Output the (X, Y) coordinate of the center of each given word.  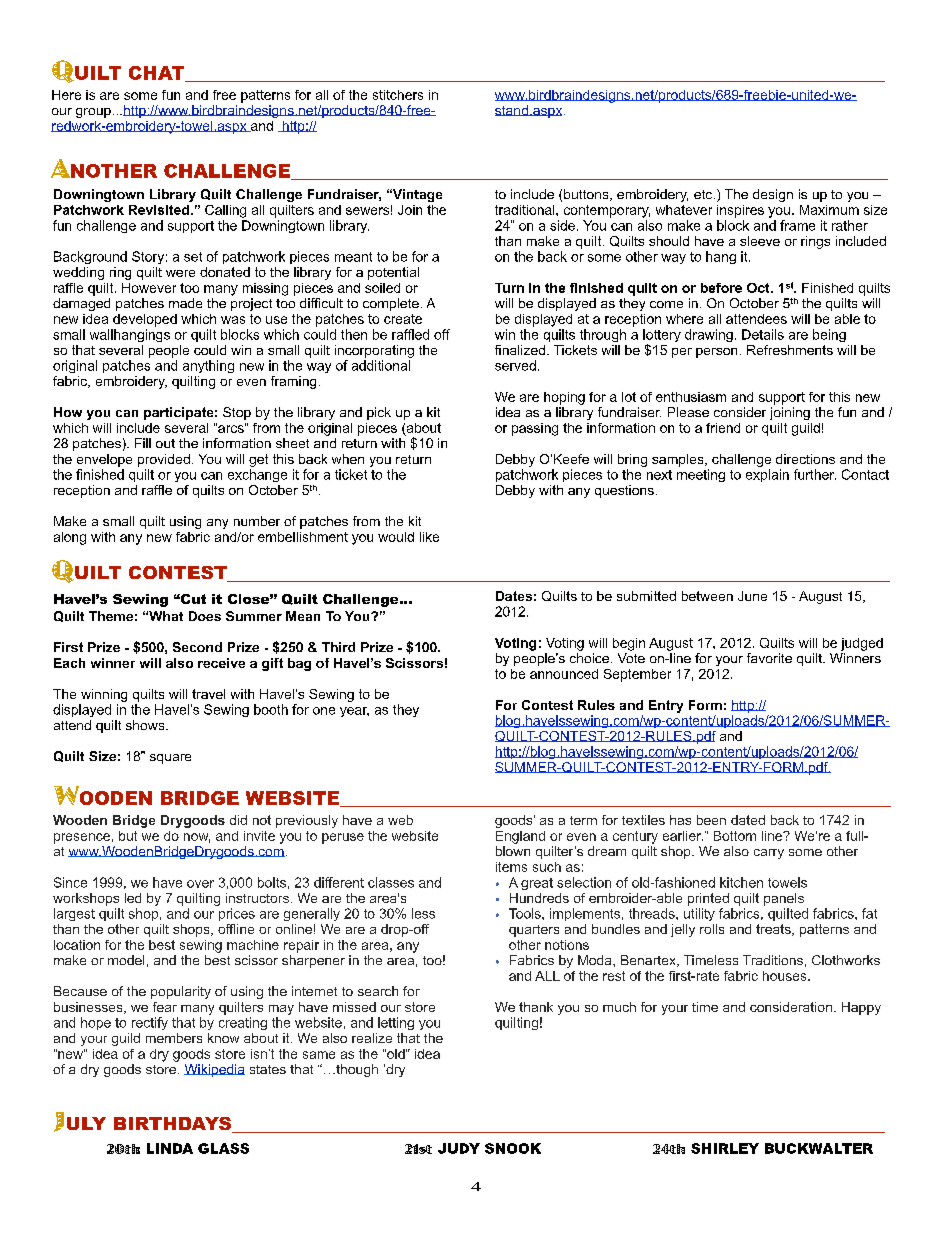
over (200, 884)
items (511, 867)
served (515, 365)
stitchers (398, 95)
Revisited (159, 210)
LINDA (170, 1148)
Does (205, 616)
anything (208, 366)
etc (704, 194)
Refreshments (790, 350)
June (752, 596)
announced (564, 674)
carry (769, 854)
